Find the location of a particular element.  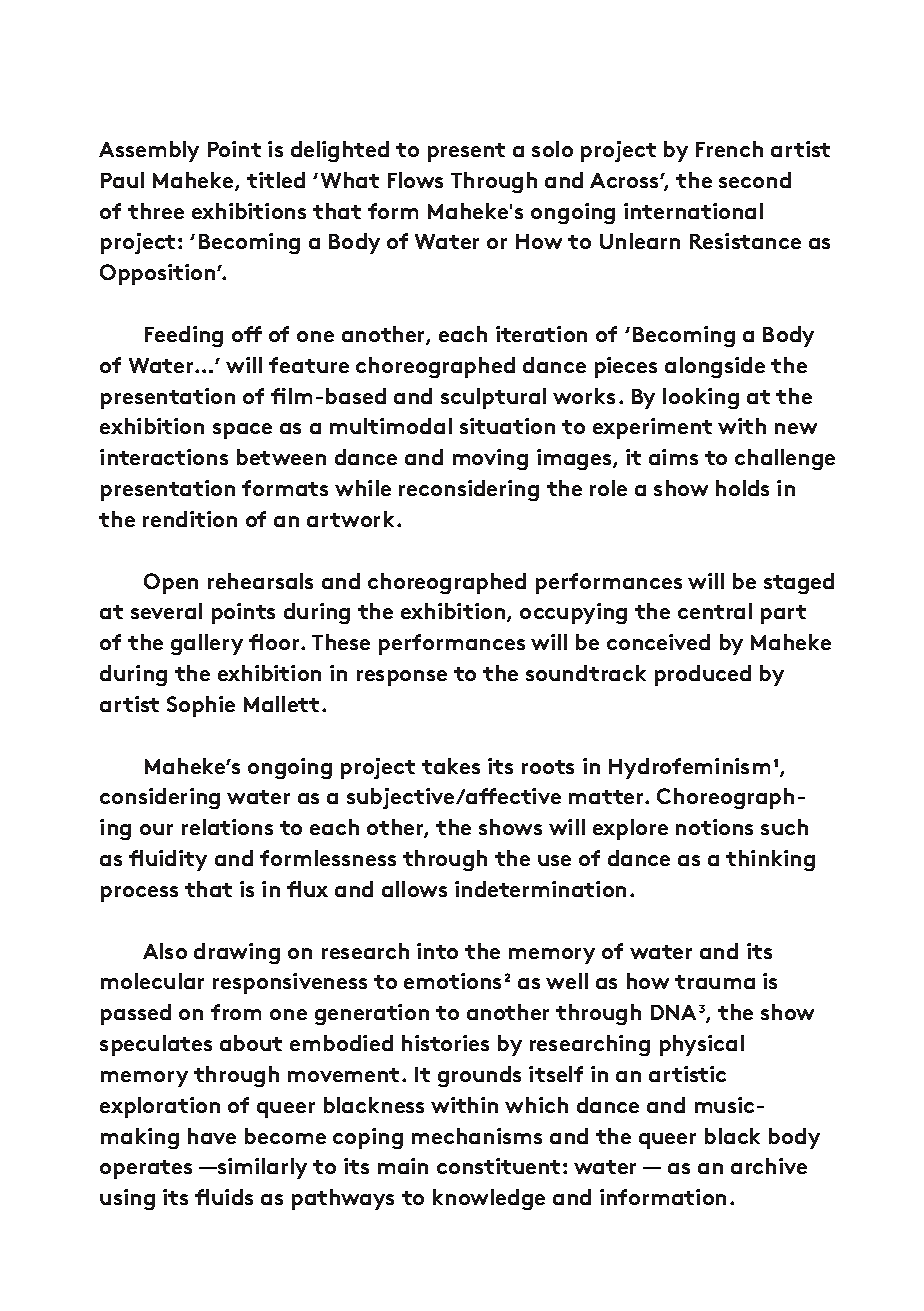

space is located at coordinates (242, 431).
